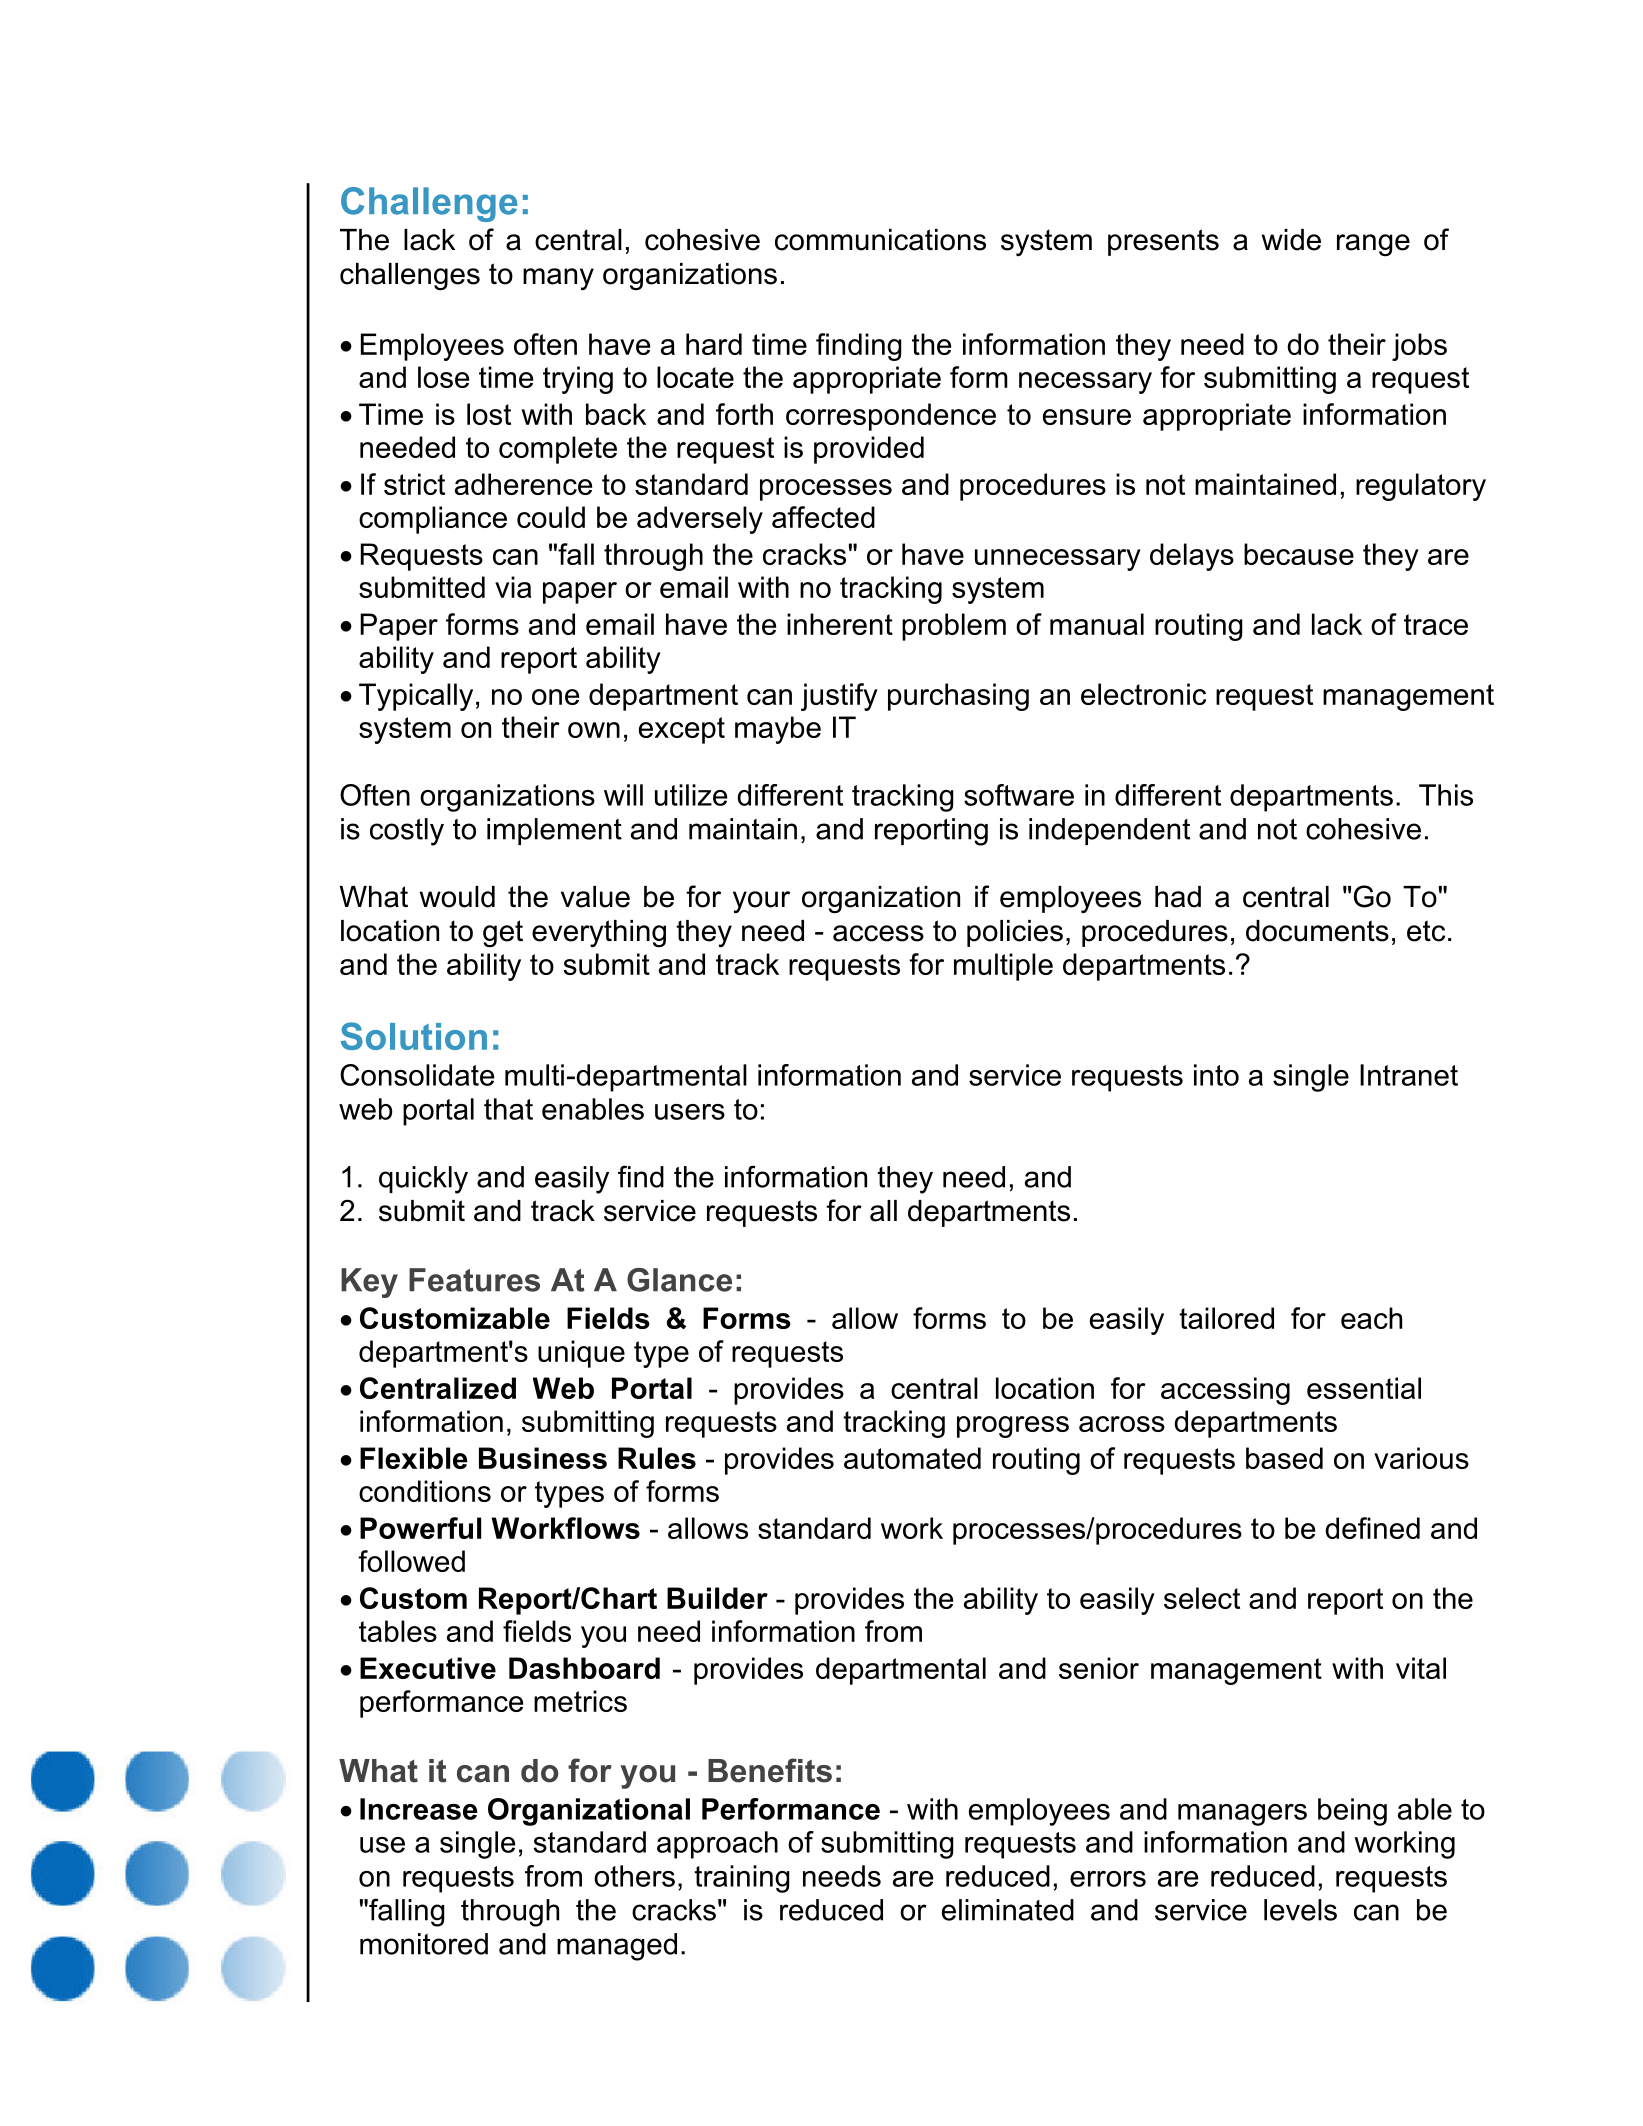 This page has width=1643, height=2126. I want to click on unique, so click(581, 1354).
